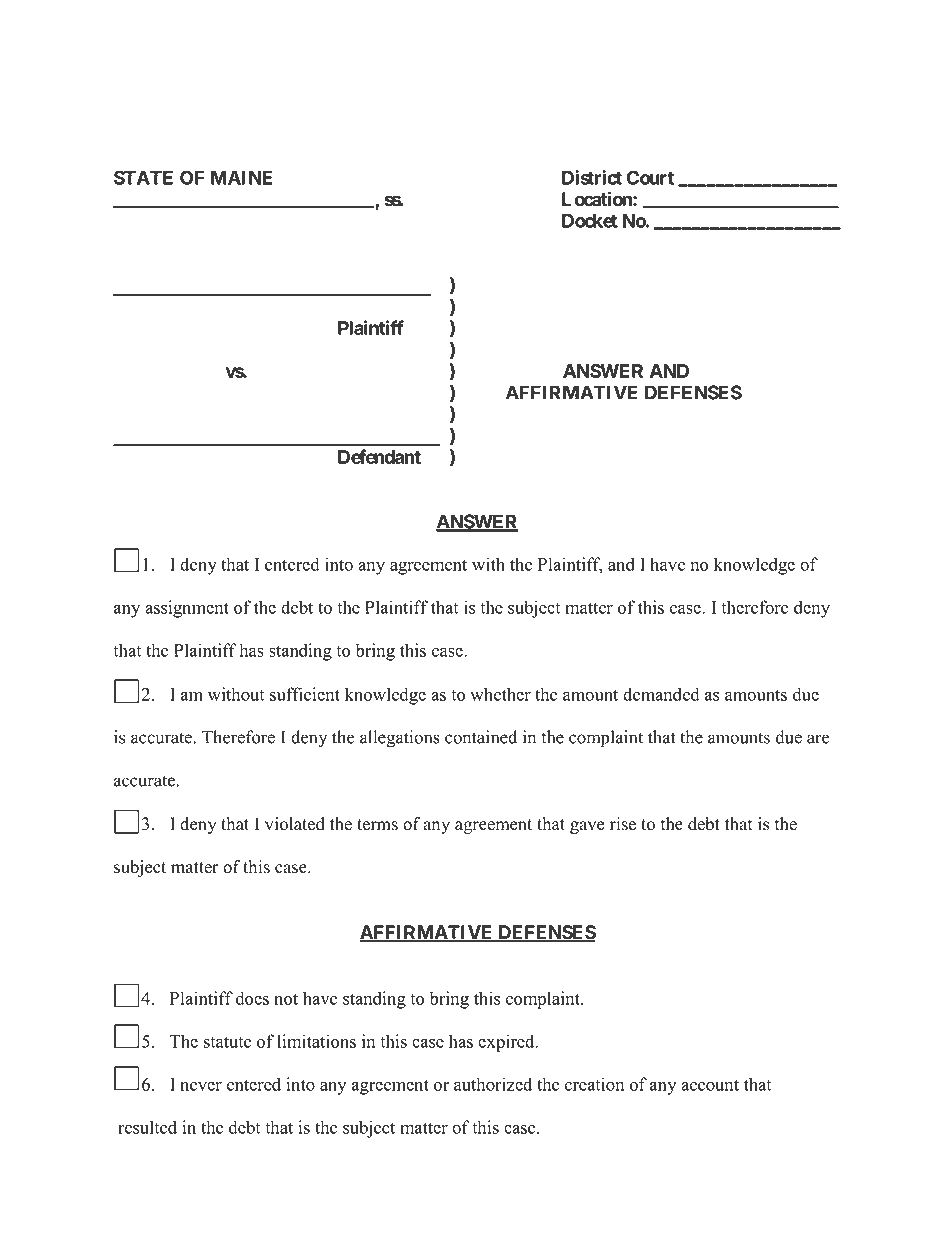 Image resolution: width=952 pixels, height=1233 pixels. I want to click on Court, so click(650, 177).
